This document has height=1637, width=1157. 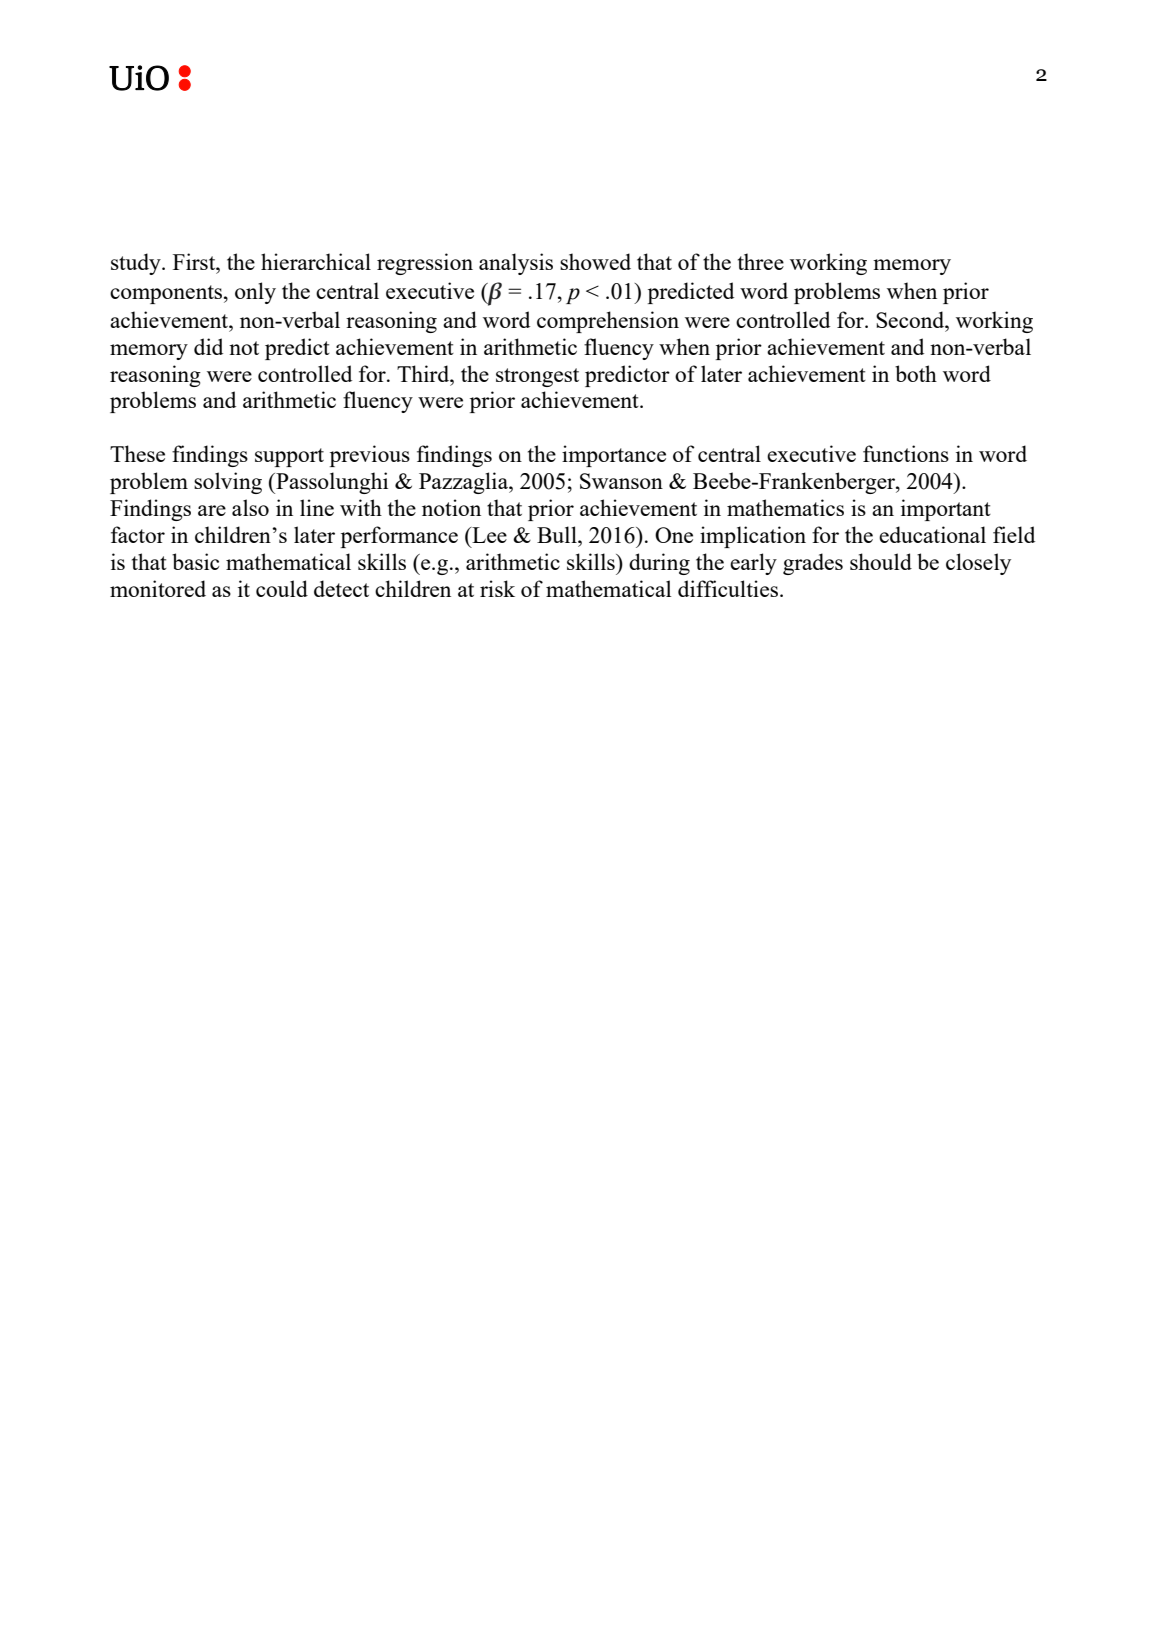 What do you see at coordinates (916, 373) in the document?
I see `both` at bounding box center [916, 373].
